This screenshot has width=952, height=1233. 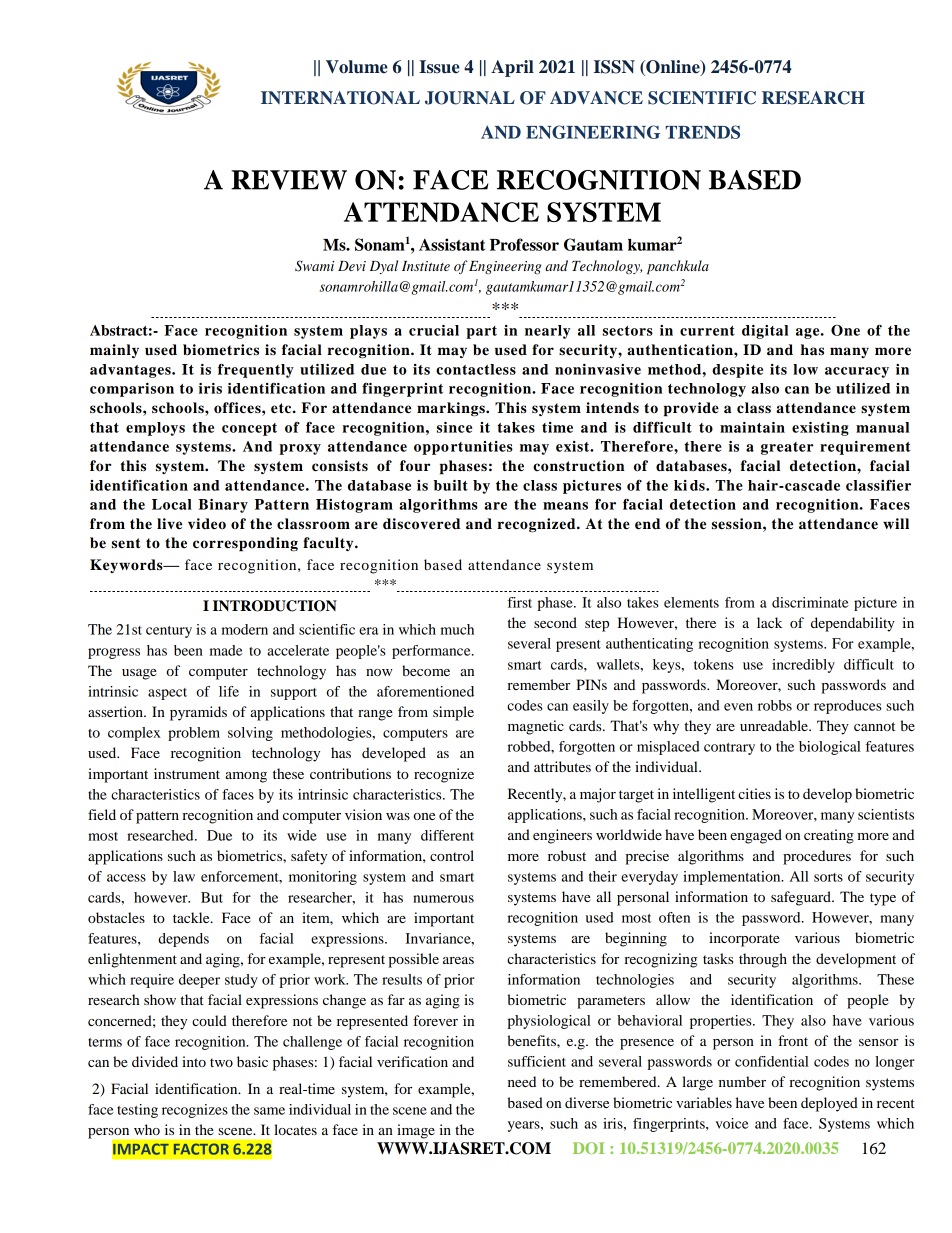 I want to click on INTERNATIONAL, so click(x=340, y=98).
